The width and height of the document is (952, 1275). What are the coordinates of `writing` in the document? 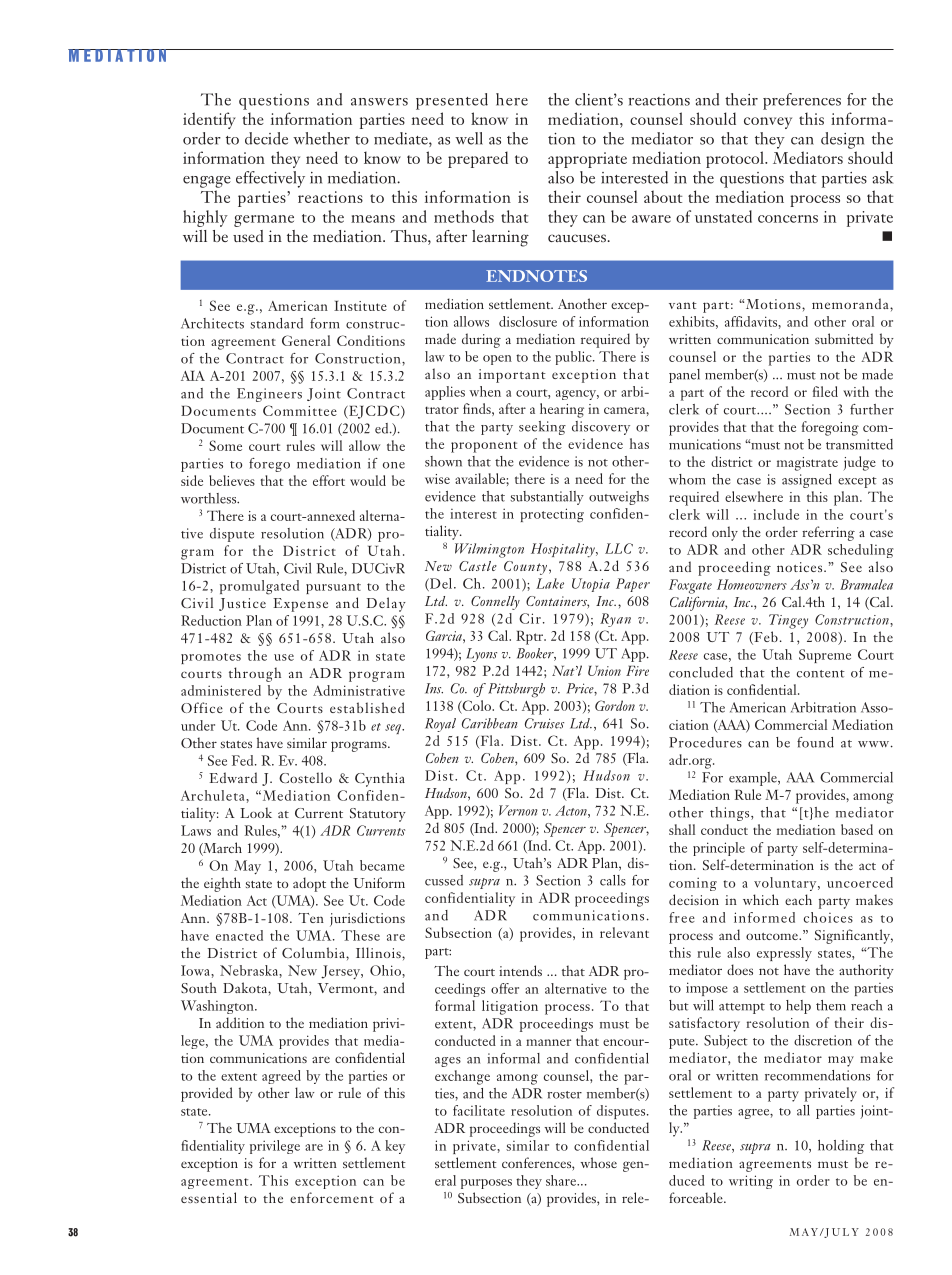 It's located at (751, 1182).
